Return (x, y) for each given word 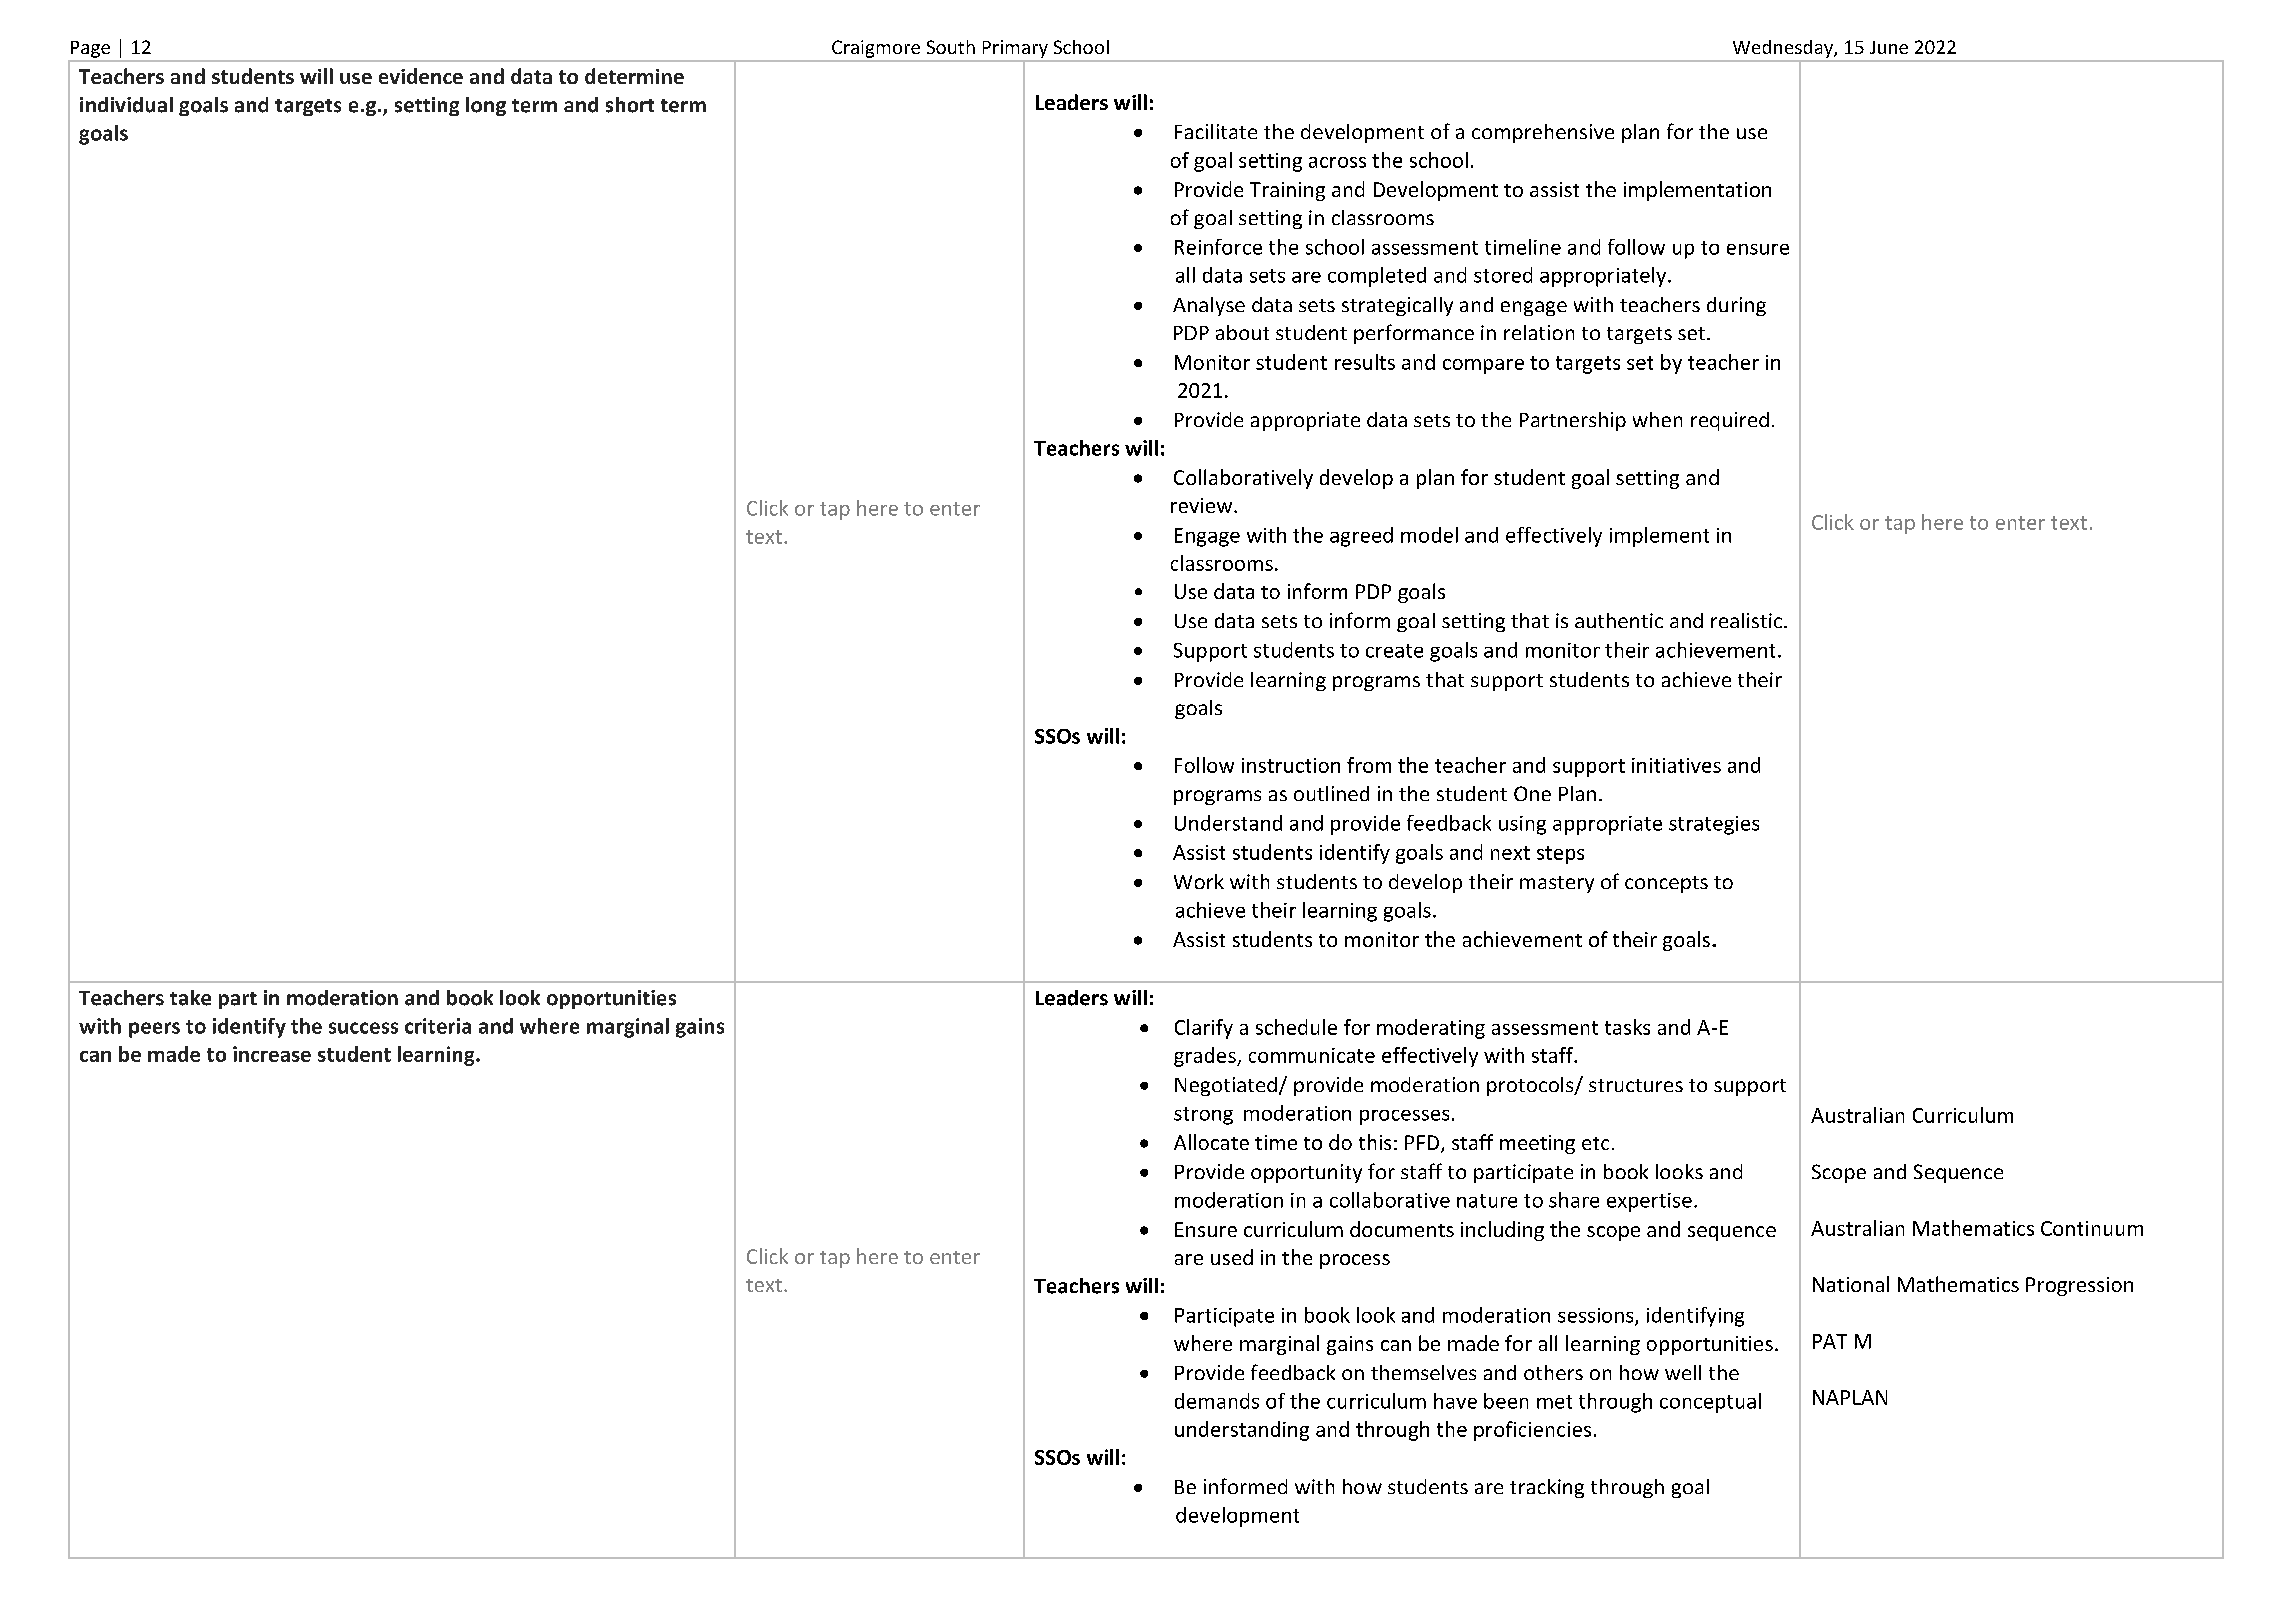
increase (272, 1054)
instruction (1291, 765)
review (1203, 505)
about (1242, 332)
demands (1217, 1401)
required (1730, 421)
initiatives (1676, 765)
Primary (1015, 49)
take (190, 998)
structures (1636, 1085)
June (1889, 47)
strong (1203, 1116)
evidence (421, 76)
